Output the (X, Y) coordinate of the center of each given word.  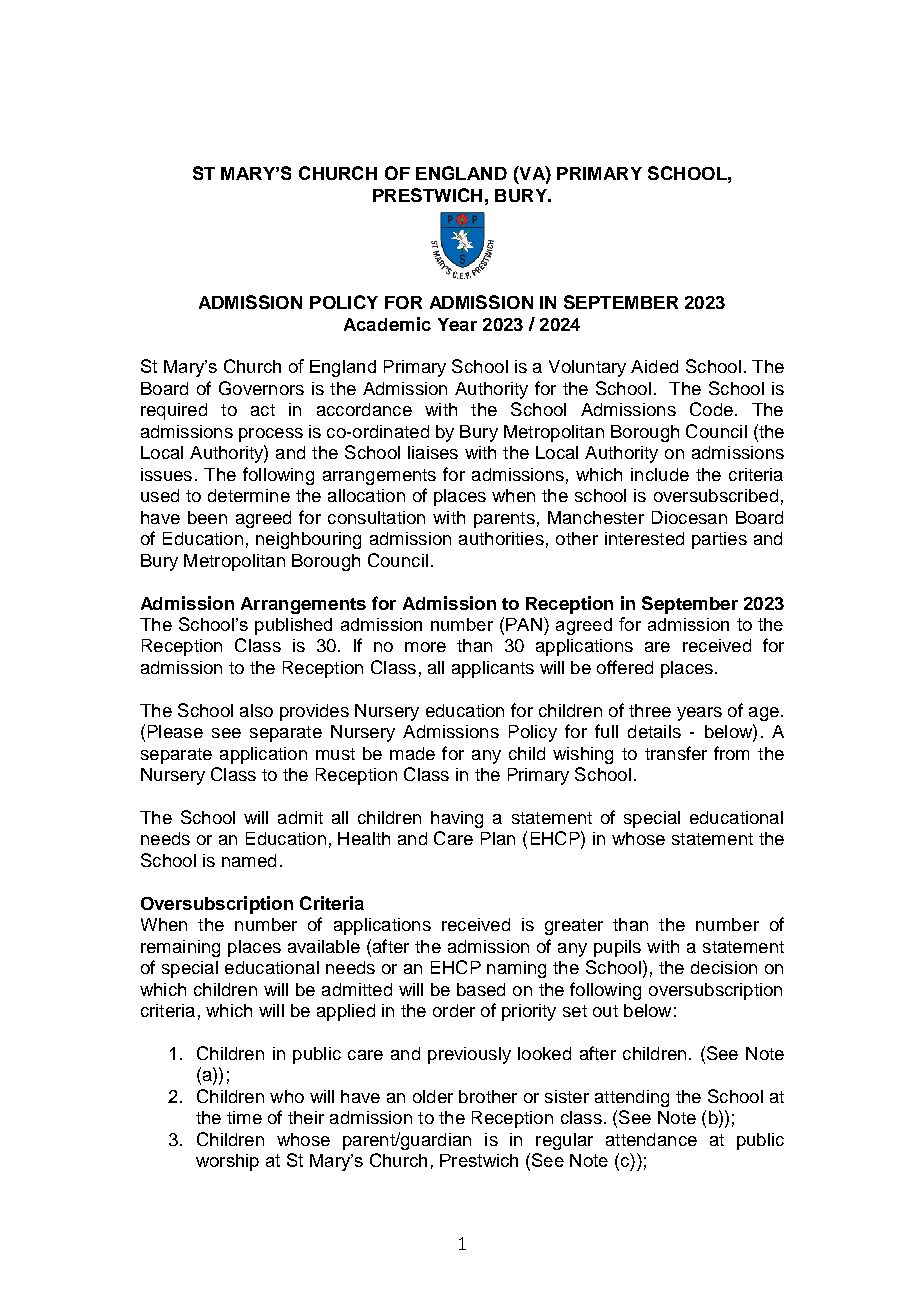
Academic (387, 324)
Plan (498, 838)
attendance (651, 1139)
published (293, 626)
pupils (617, 948)
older (433, 1096)
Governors (261, 388)
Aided (654, 366)
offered (625, 667)
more (425, 647)
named (249, 860)
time (244, 1117)
